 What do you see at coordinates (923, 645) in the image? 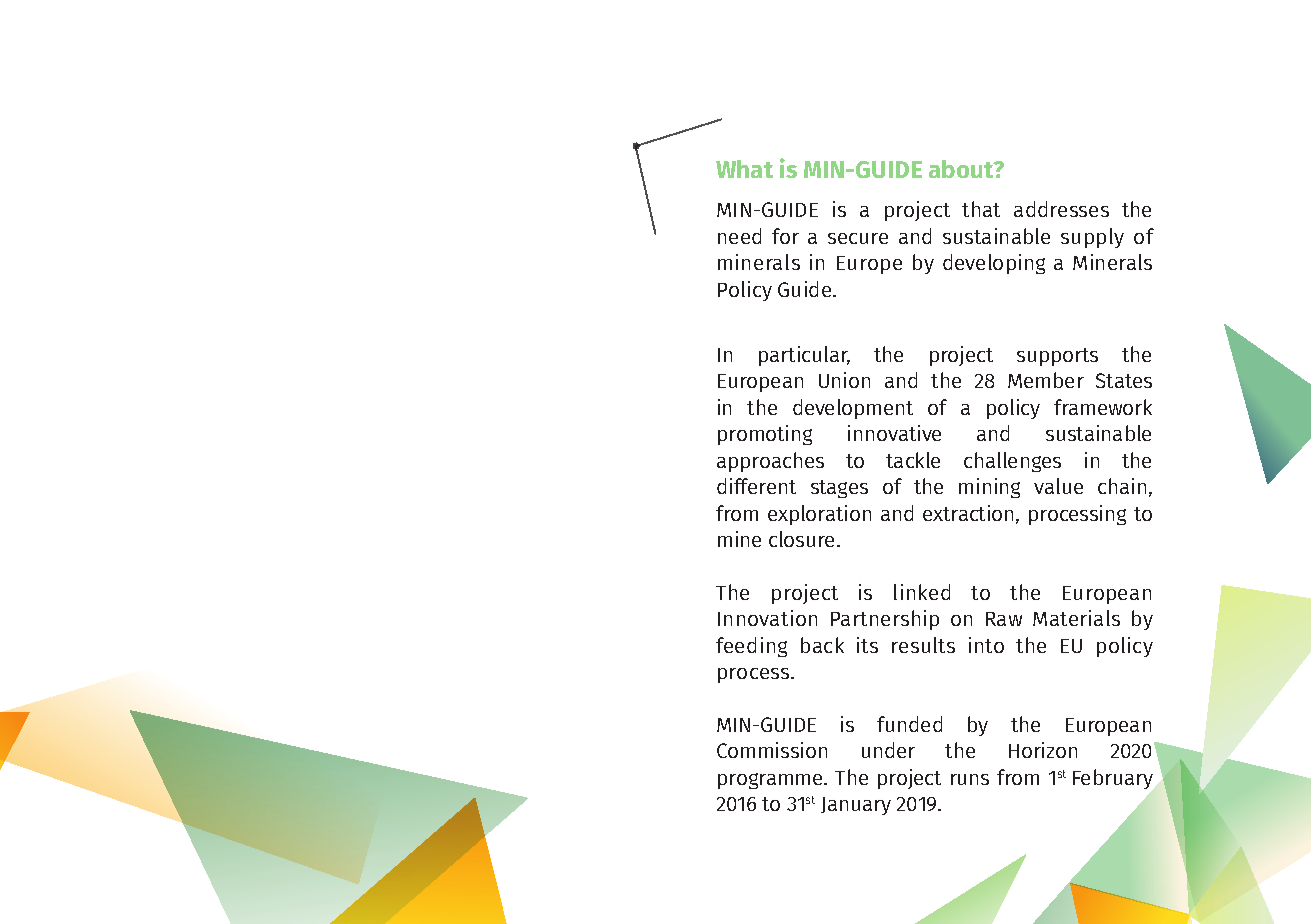
I see `results` at bounding box center [923, 645].
